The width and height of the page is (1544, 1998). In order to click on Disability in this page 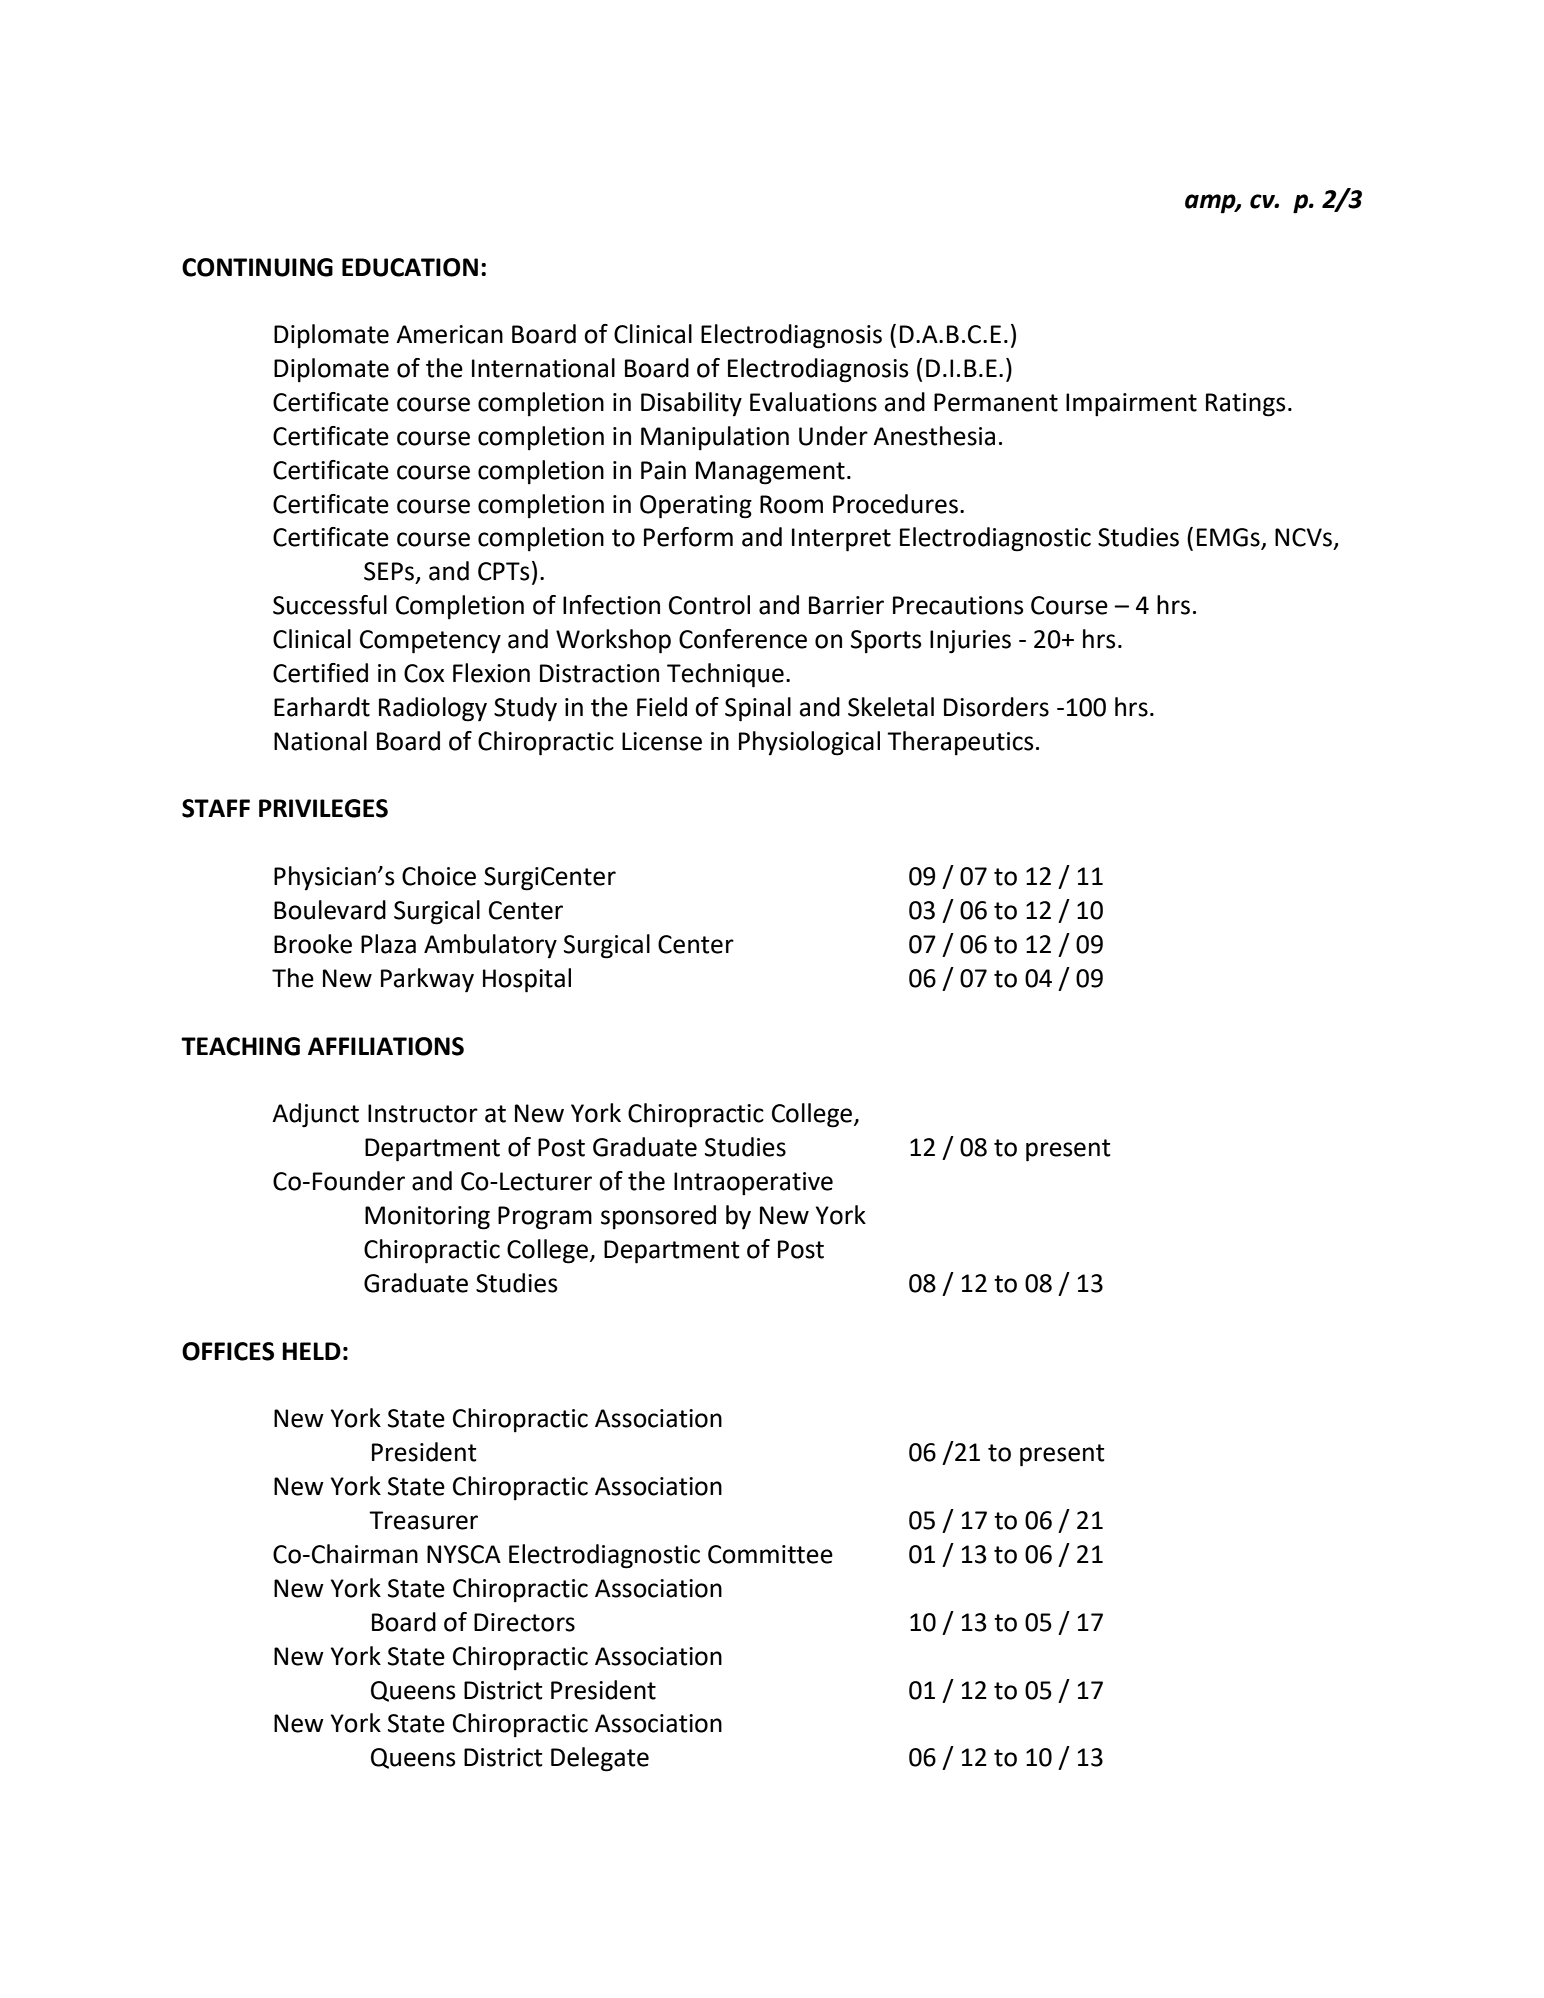, I will do `click(691, 404)`.
